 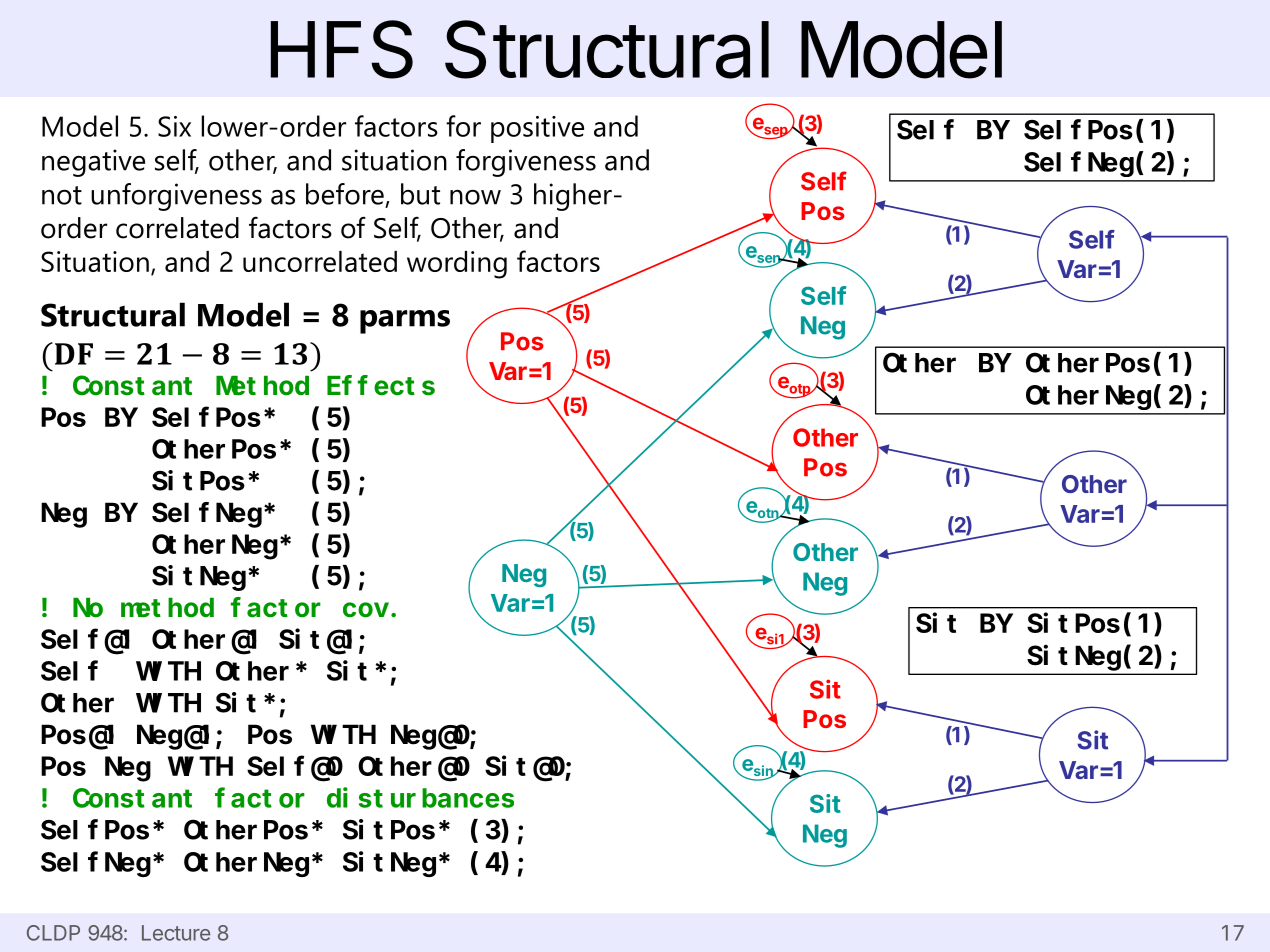 I want to click on not, so click(x=62, y=195).
